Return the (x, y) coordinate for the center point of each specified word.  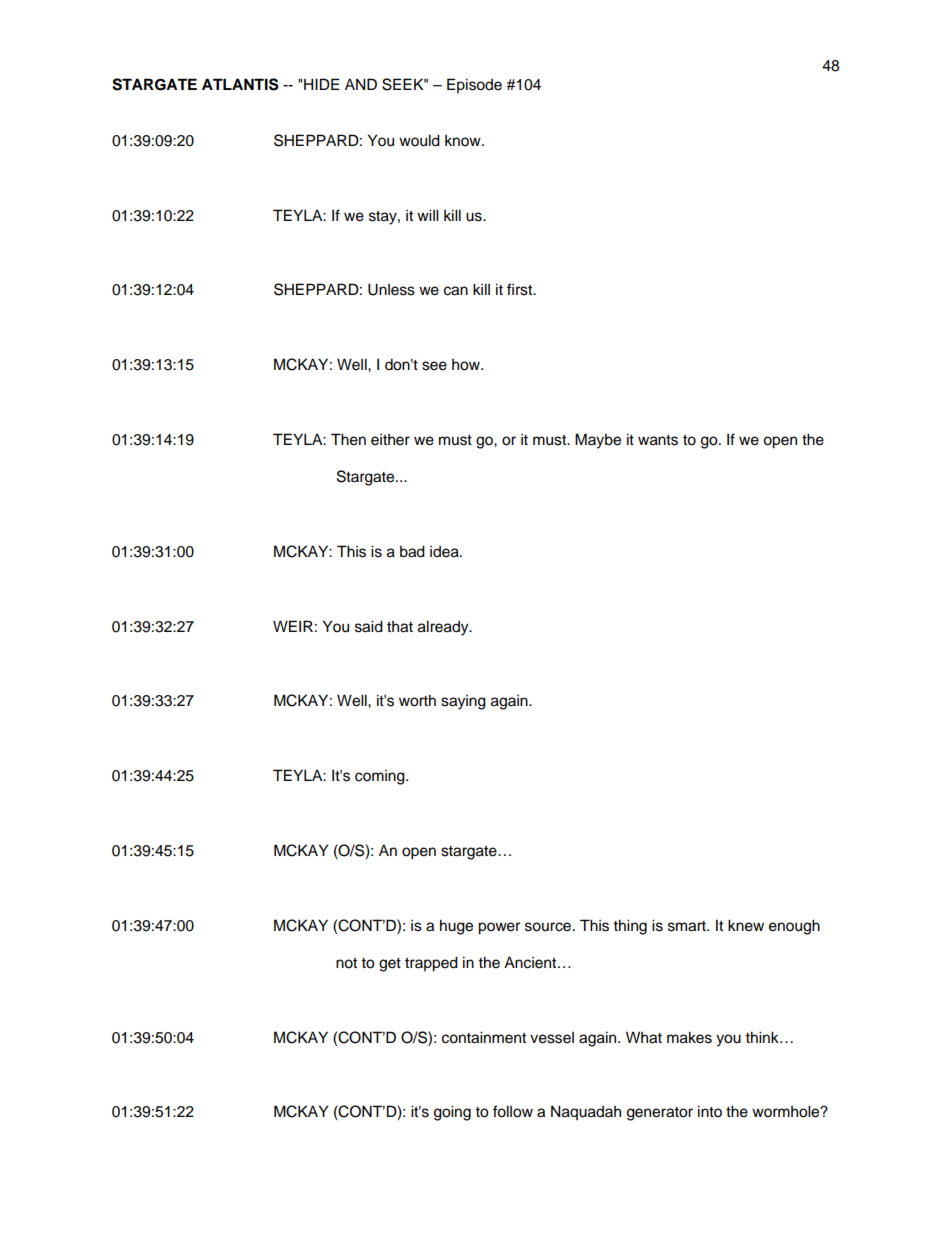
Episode (474, 86)
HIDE (321, 84)
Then (348, 439)
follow (513, 1111)
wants (658, 440)
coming (381, 777)
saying (463, 702)
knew (746, 925)
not (346, 963)
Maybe (598, 441)
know (464, 141)
